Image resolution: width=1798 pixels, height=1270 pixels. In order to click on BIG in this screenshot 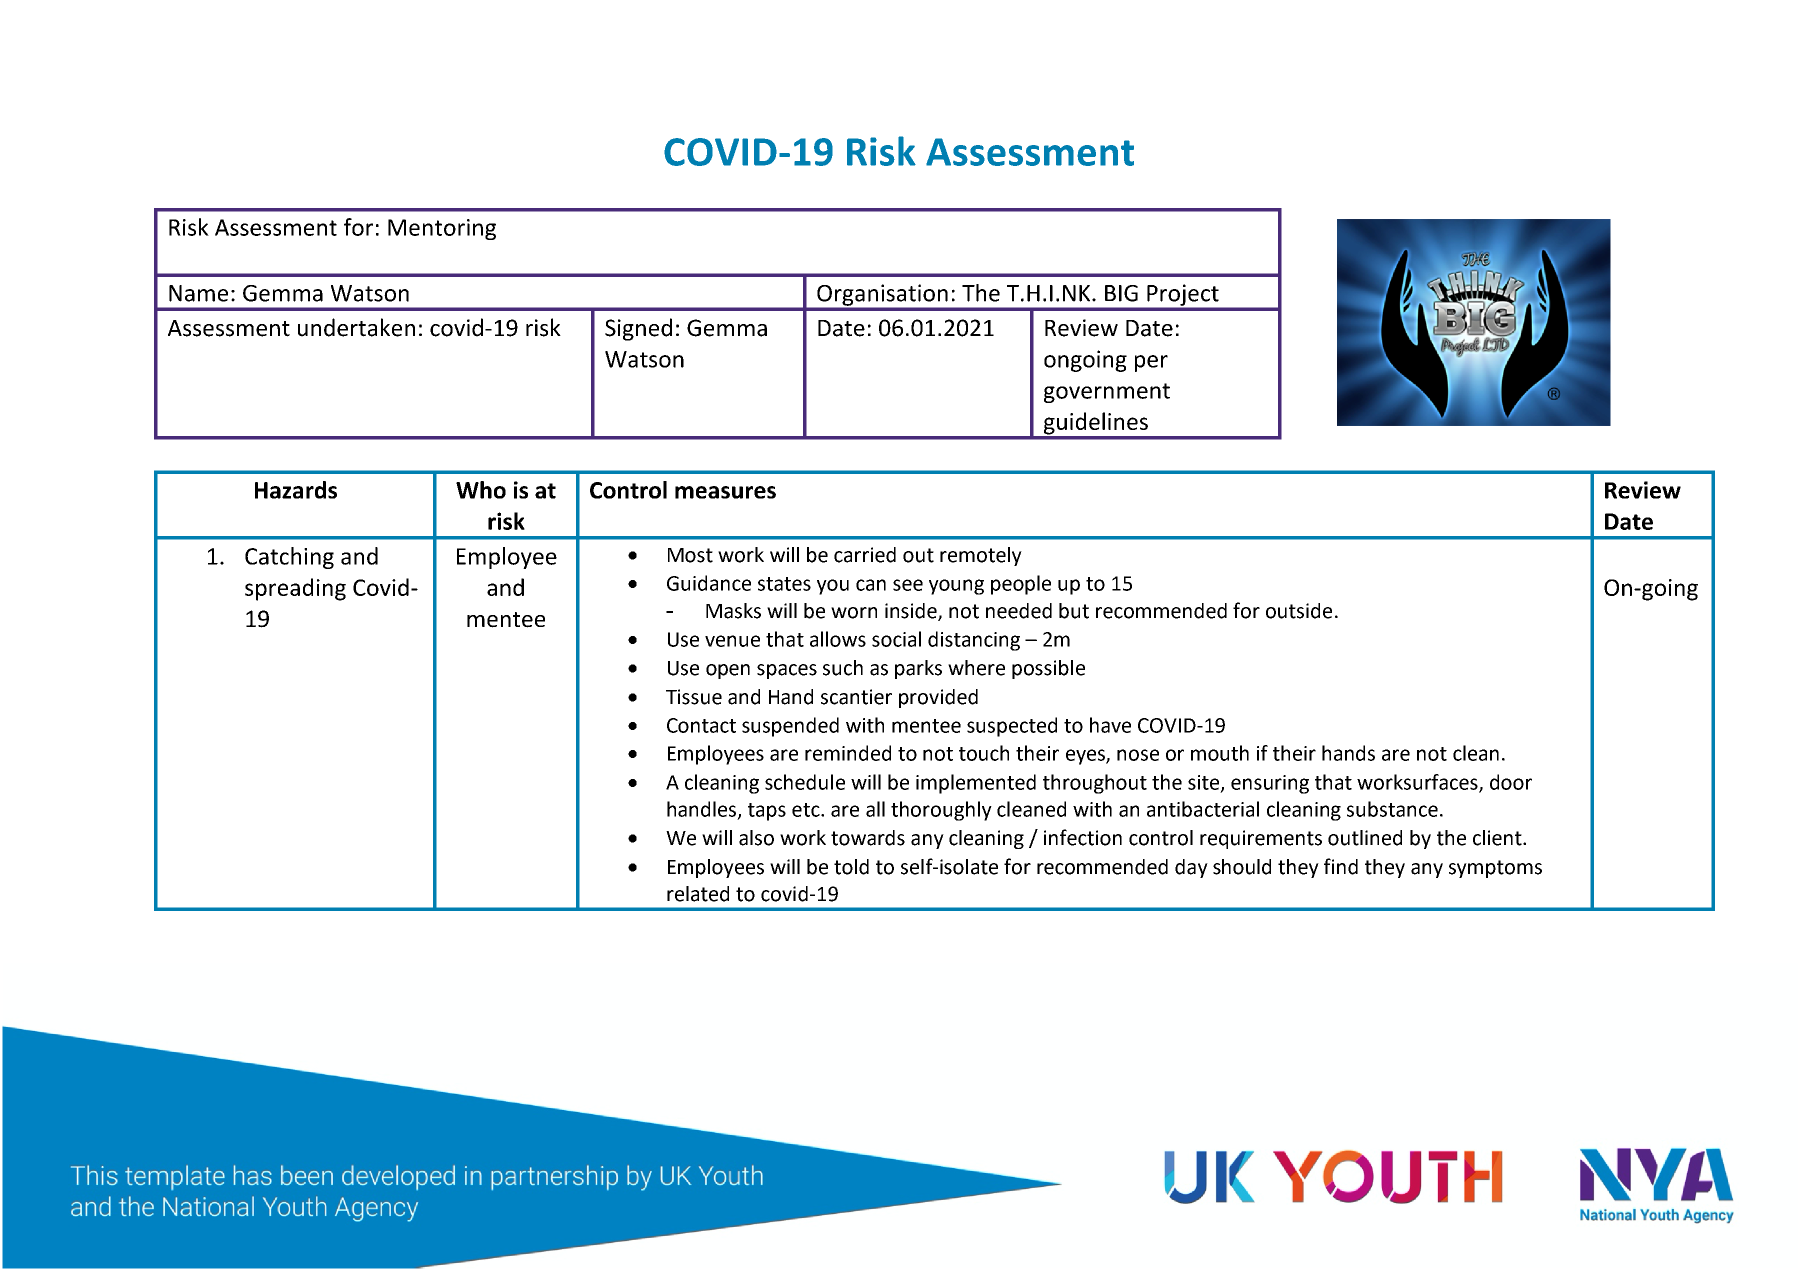, I will do `click(1121, 293)`.
